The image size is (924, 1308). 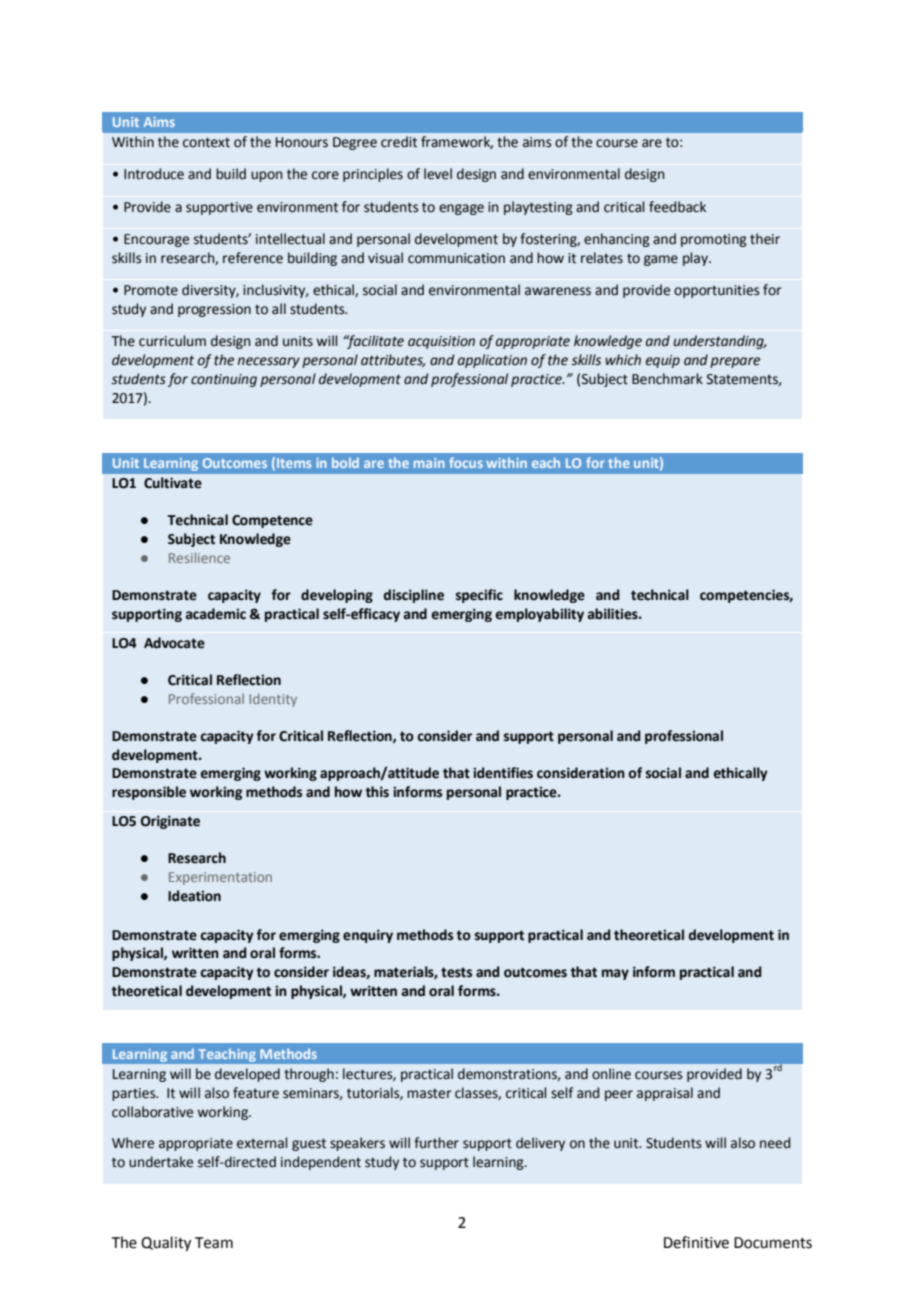 I want to click on further, so click(x=436, y=1143).
